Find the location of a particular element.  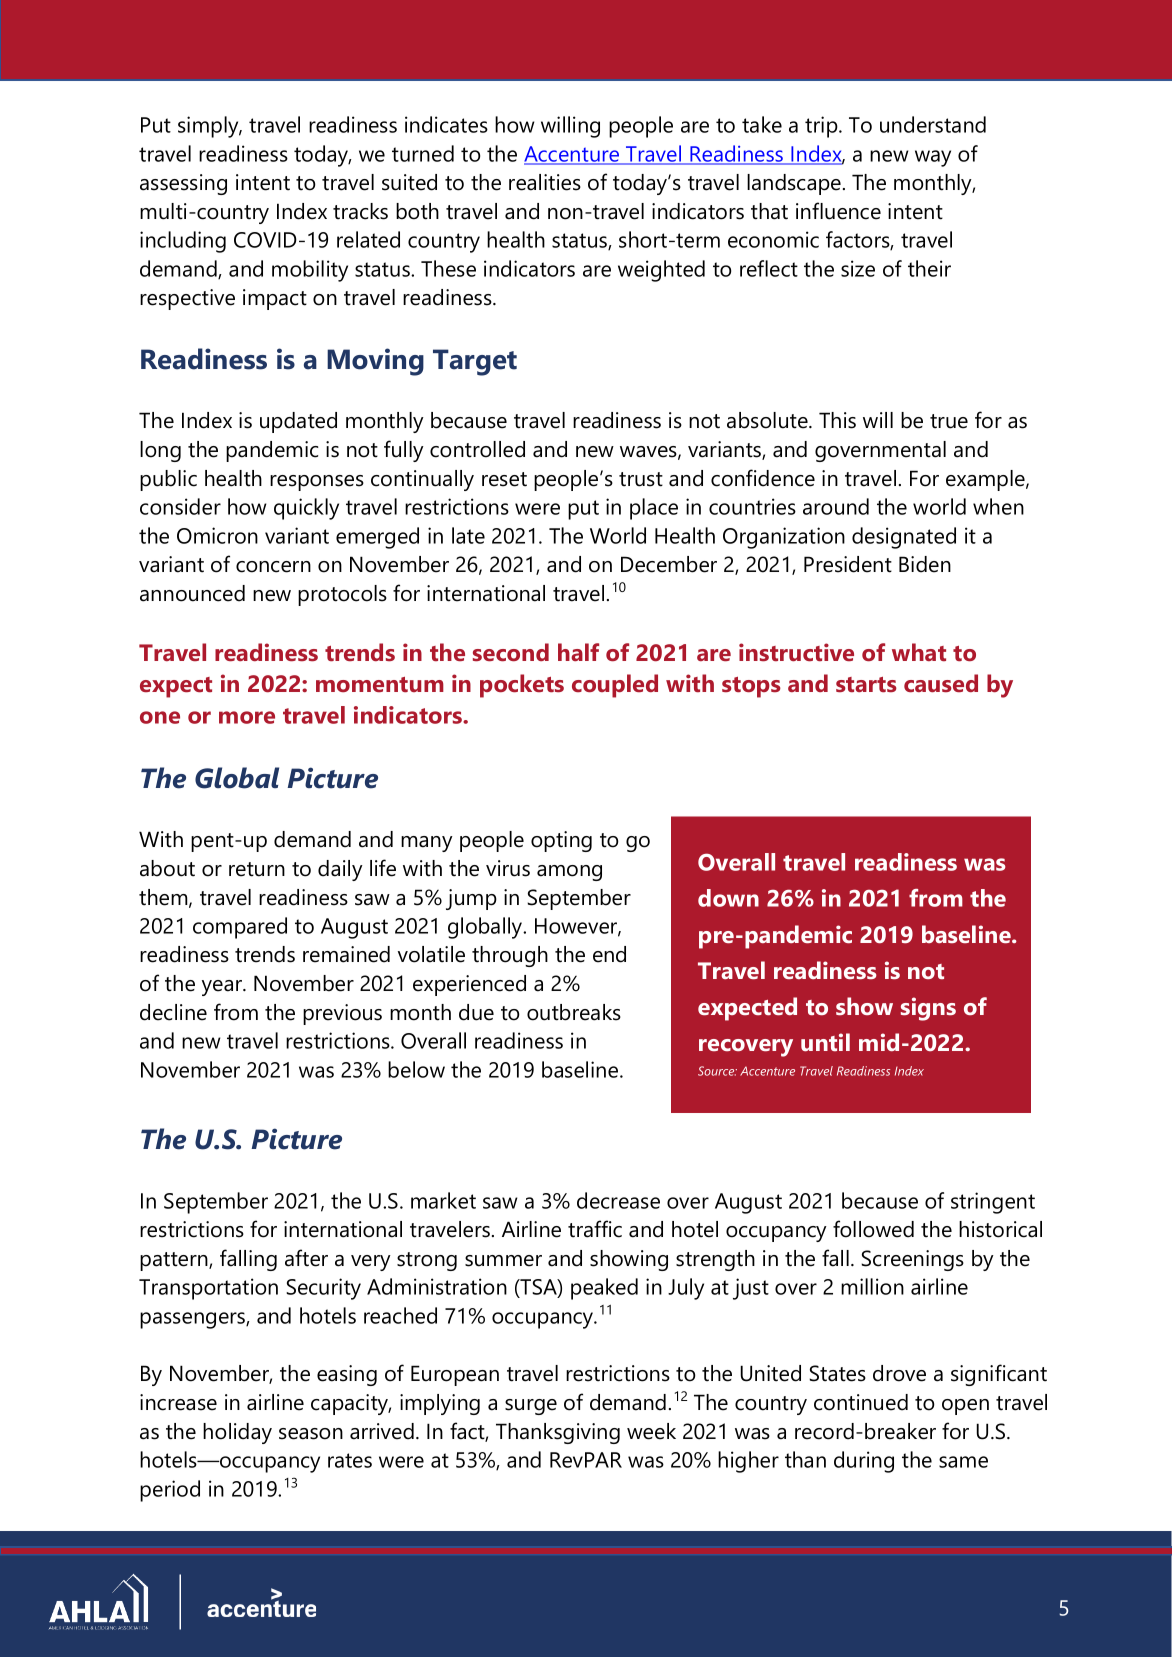

return is located at coordinates (257, 869).
